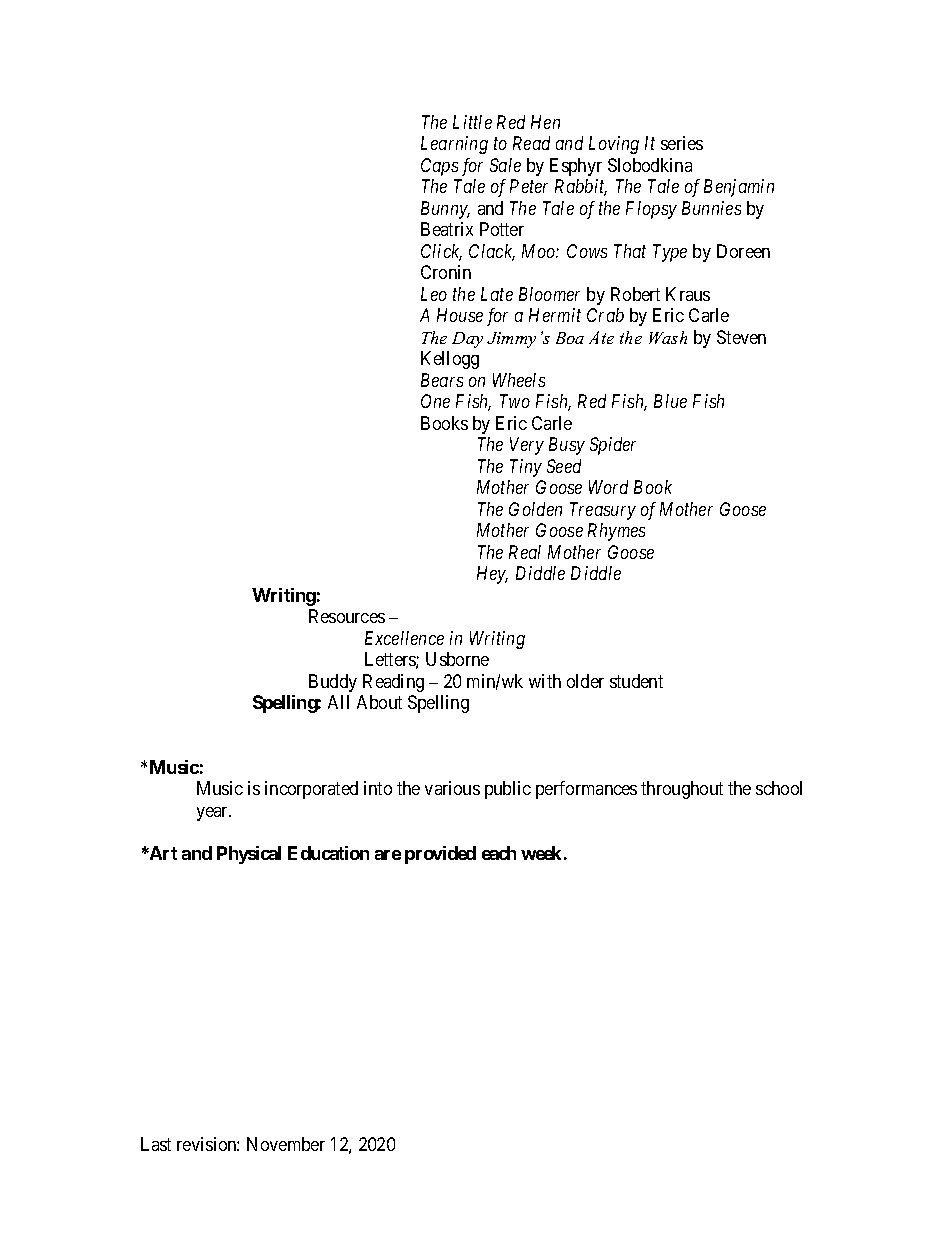 The height and width of the document is (1233, 952). Describe the element at coordinates (682, 790) in the document. I see `throughout` at that location.
